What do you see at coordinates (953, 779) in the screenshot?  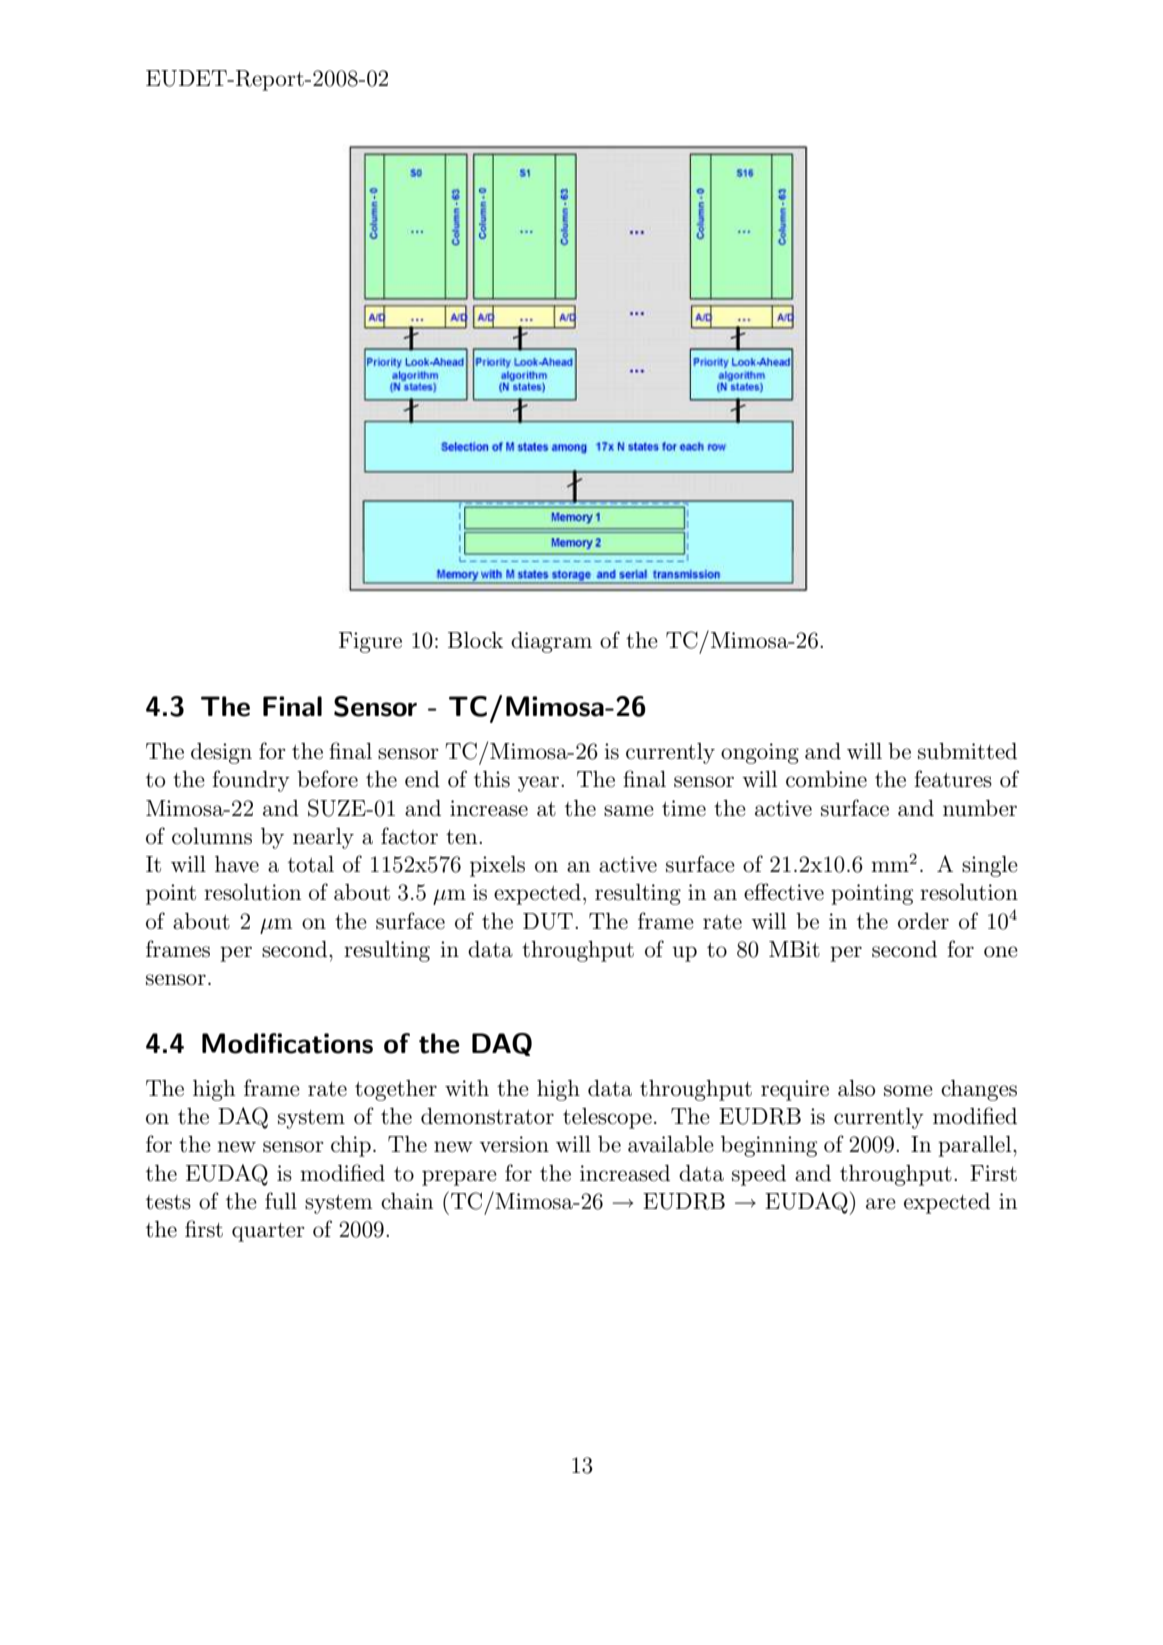 I see `features` at bounding box center [953, 779].
